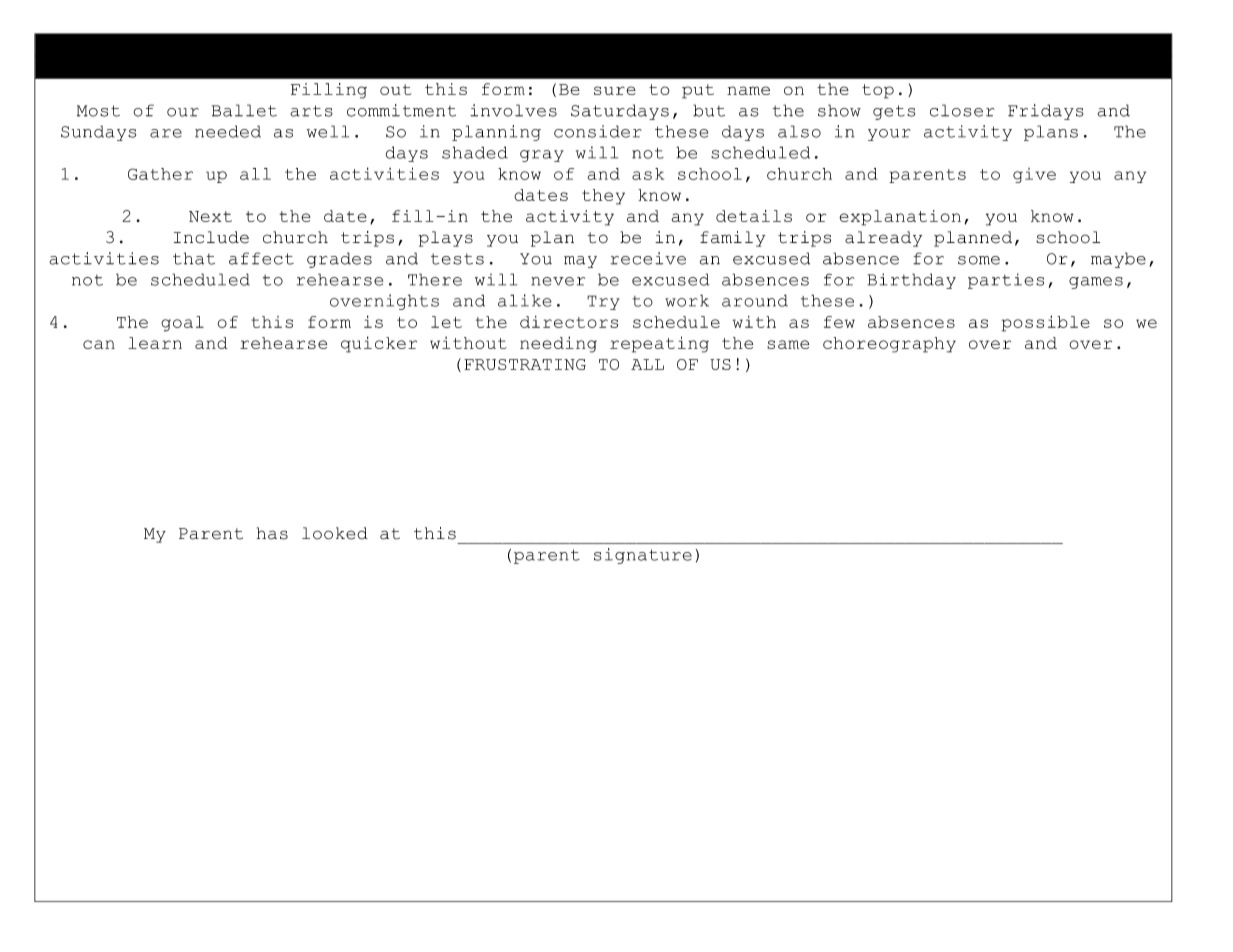 Image resolution: width=1233 pixels, height=952 pixels. What do you see at coordinates (1045, 323) in the screenshot?
I see `possible` at bounding box center [1045, 323].
